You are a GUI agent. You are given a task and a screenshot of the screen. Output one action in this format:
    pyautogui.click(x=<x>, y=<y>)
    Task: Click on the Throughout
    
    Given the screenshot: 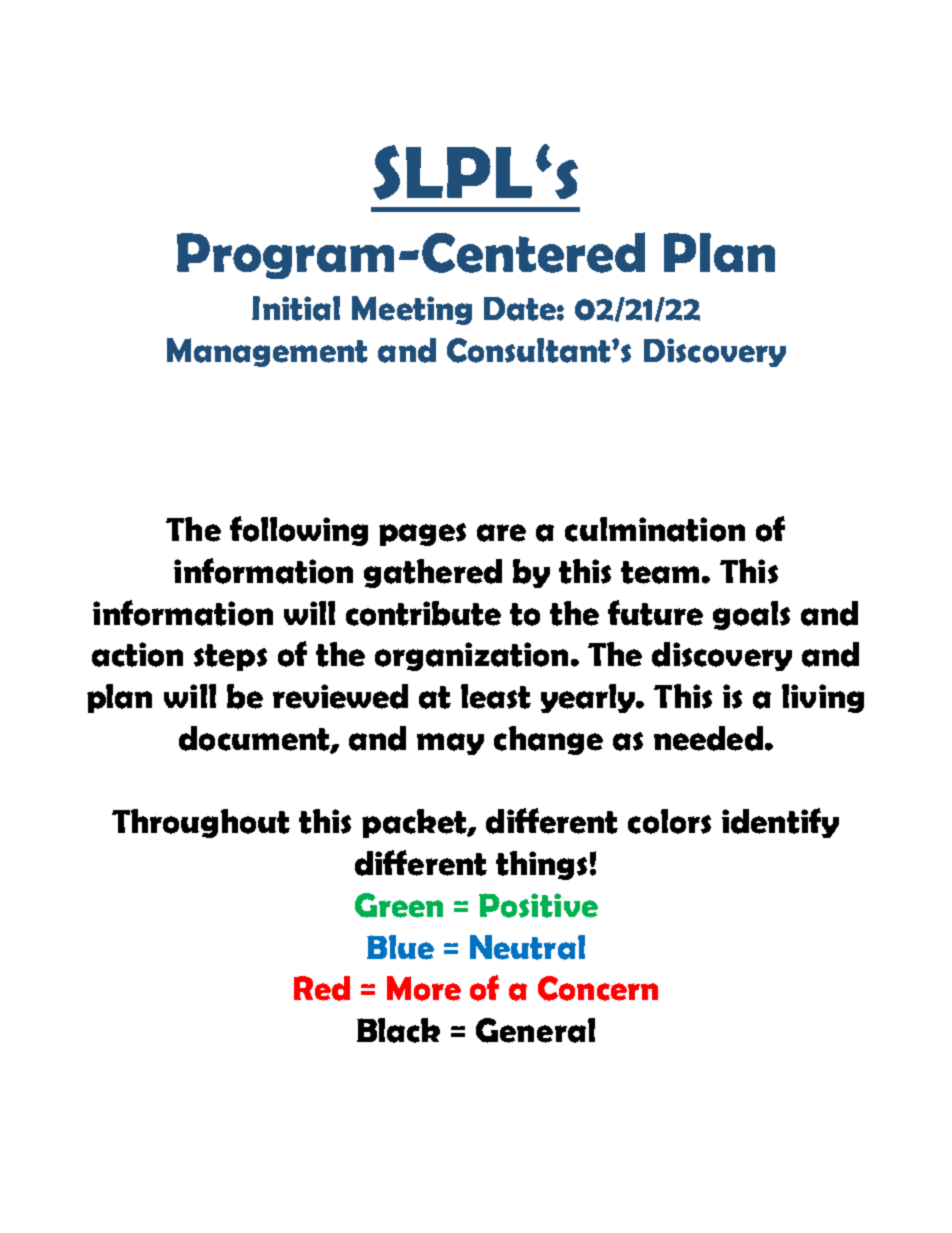 What is the action you would take?
    pyautogui.click(x=201, y=823)
